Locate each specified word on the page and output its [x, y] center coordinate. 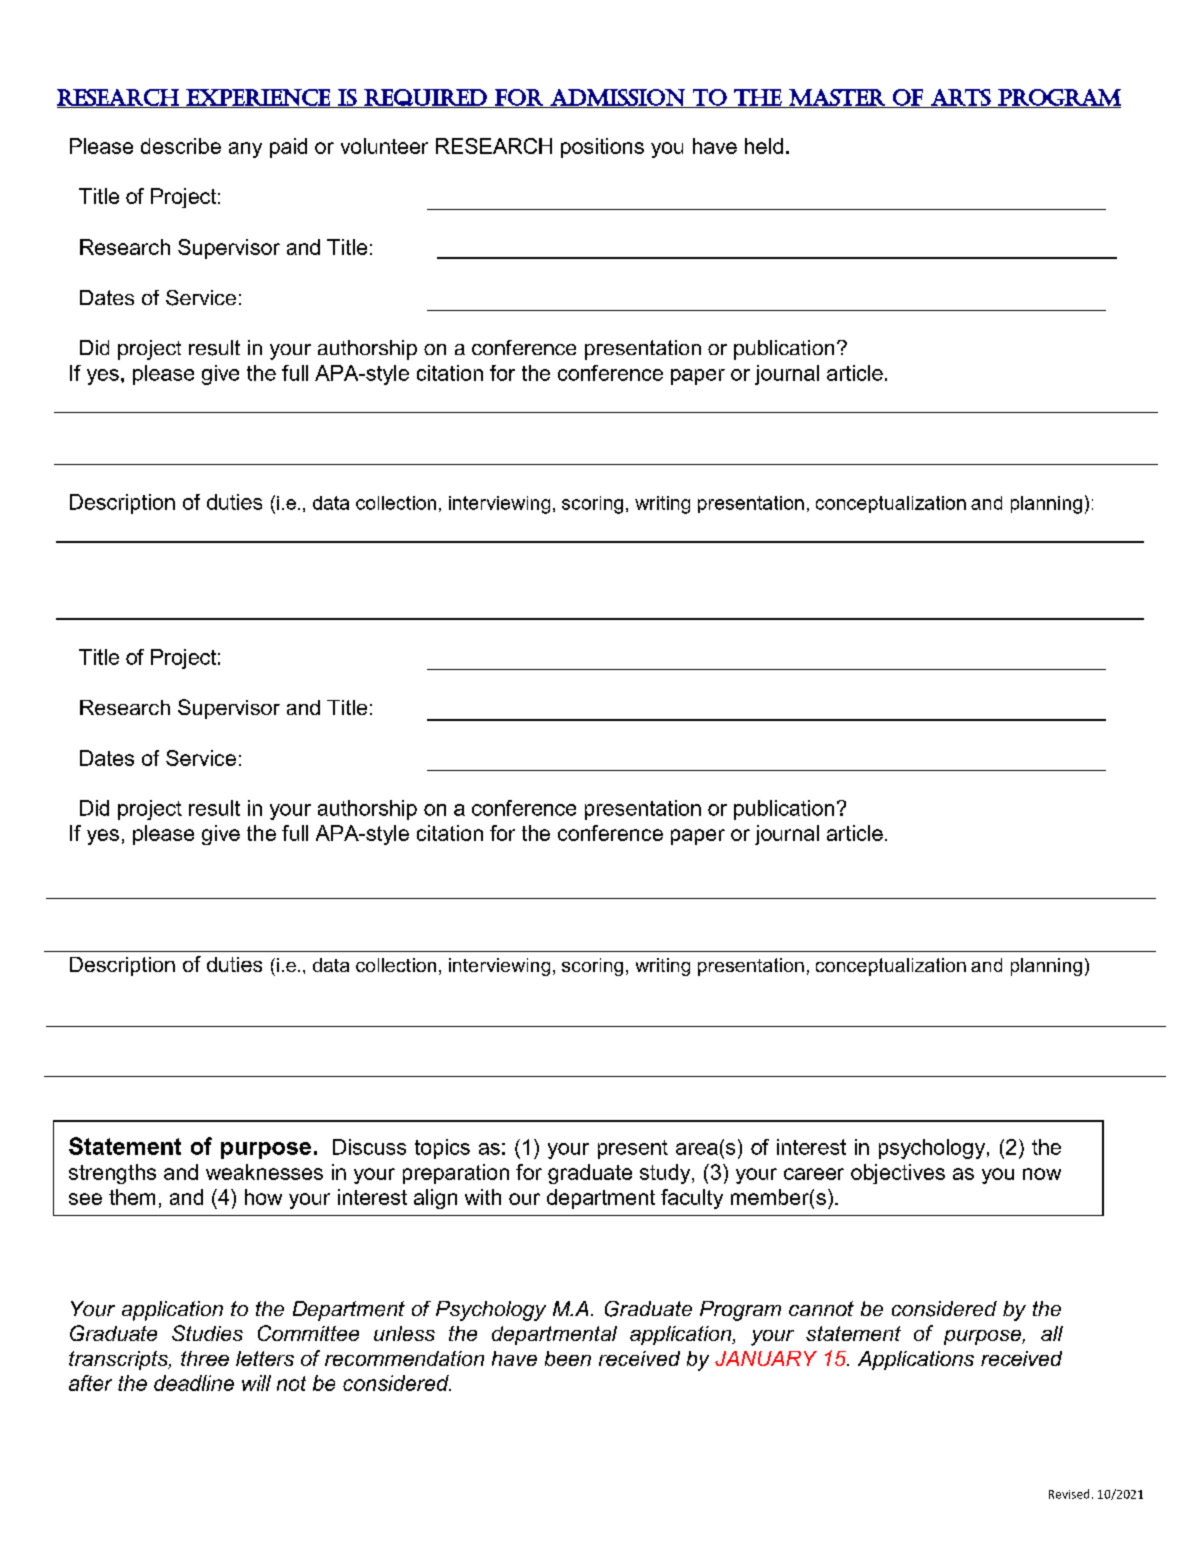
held [764, 146]
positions [602, 148]
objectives [898, 1174]
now [1042, 1174]
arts [960, 98]
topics [442, 1149]
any [245, 150]
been [568, 1358]
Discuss [369, 1147]
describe [181, 146]
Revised [1069, 1494]
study [666, 1174]
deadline [194, 1383]
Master [837, 98]
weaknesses [264, 1172]
